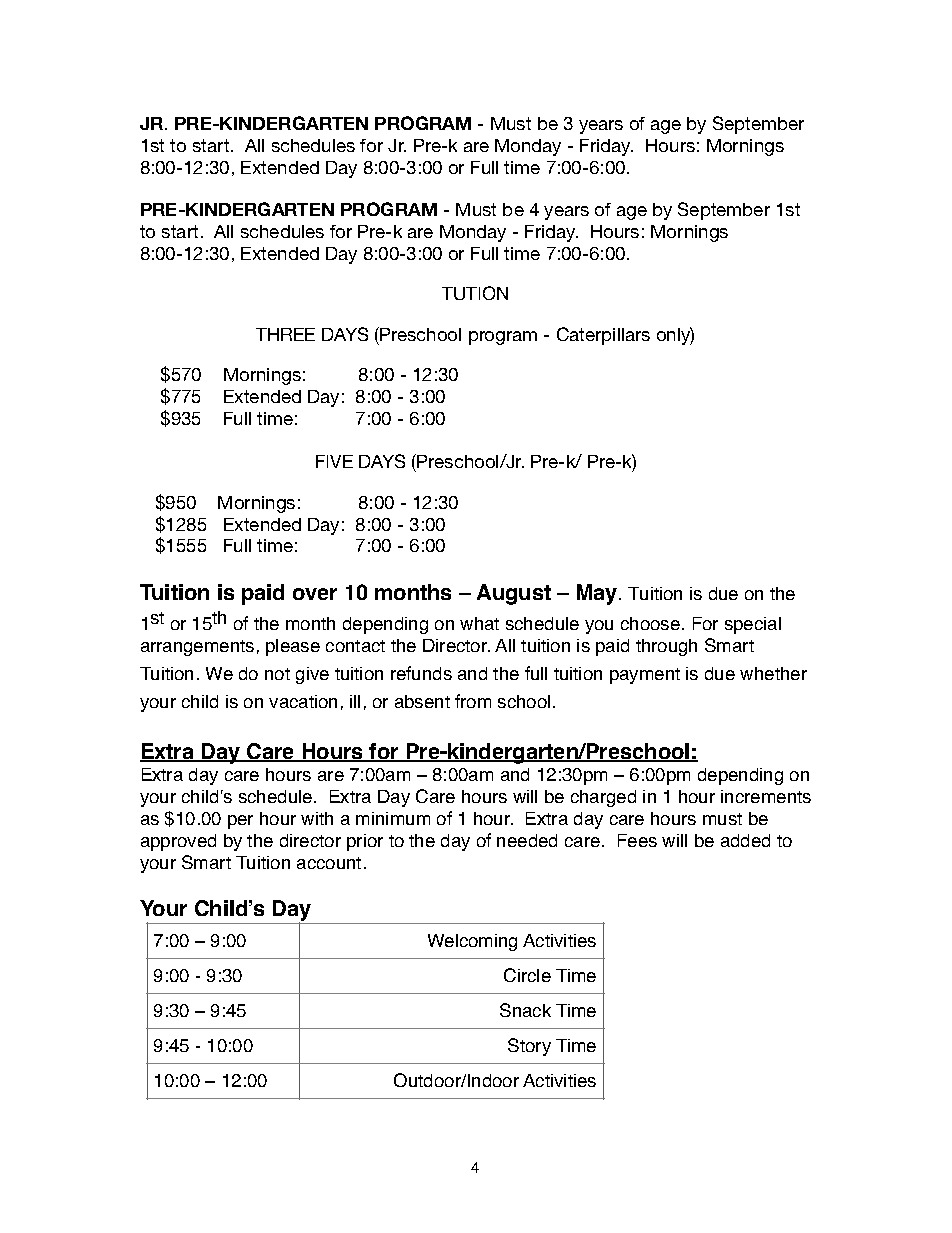  Describe the element at coordinates (650, 623) in the page. I see `choose` at that location.
